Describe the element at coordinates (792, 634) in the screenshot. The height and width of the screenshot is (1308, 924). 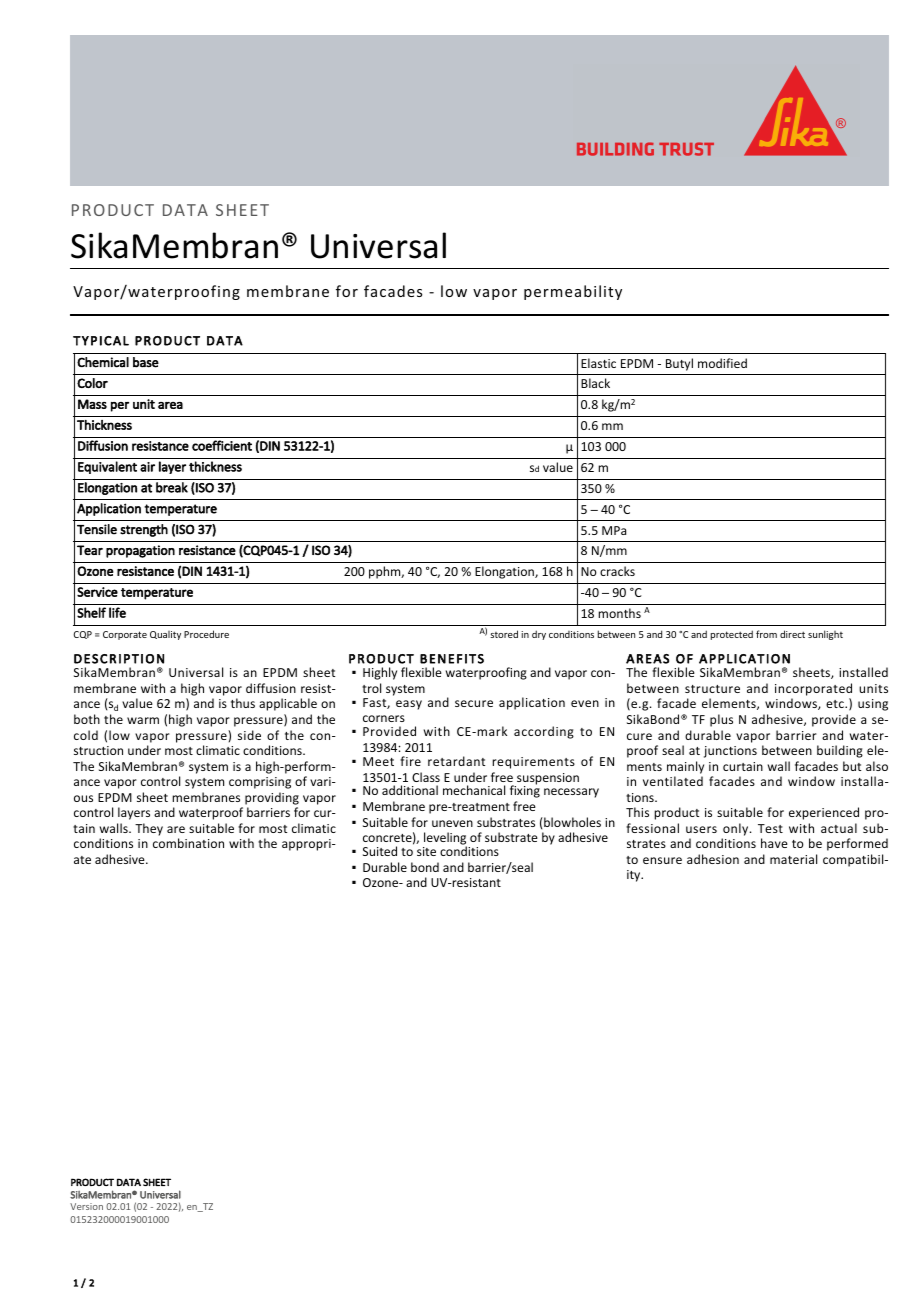
I see `direct` at that location.
